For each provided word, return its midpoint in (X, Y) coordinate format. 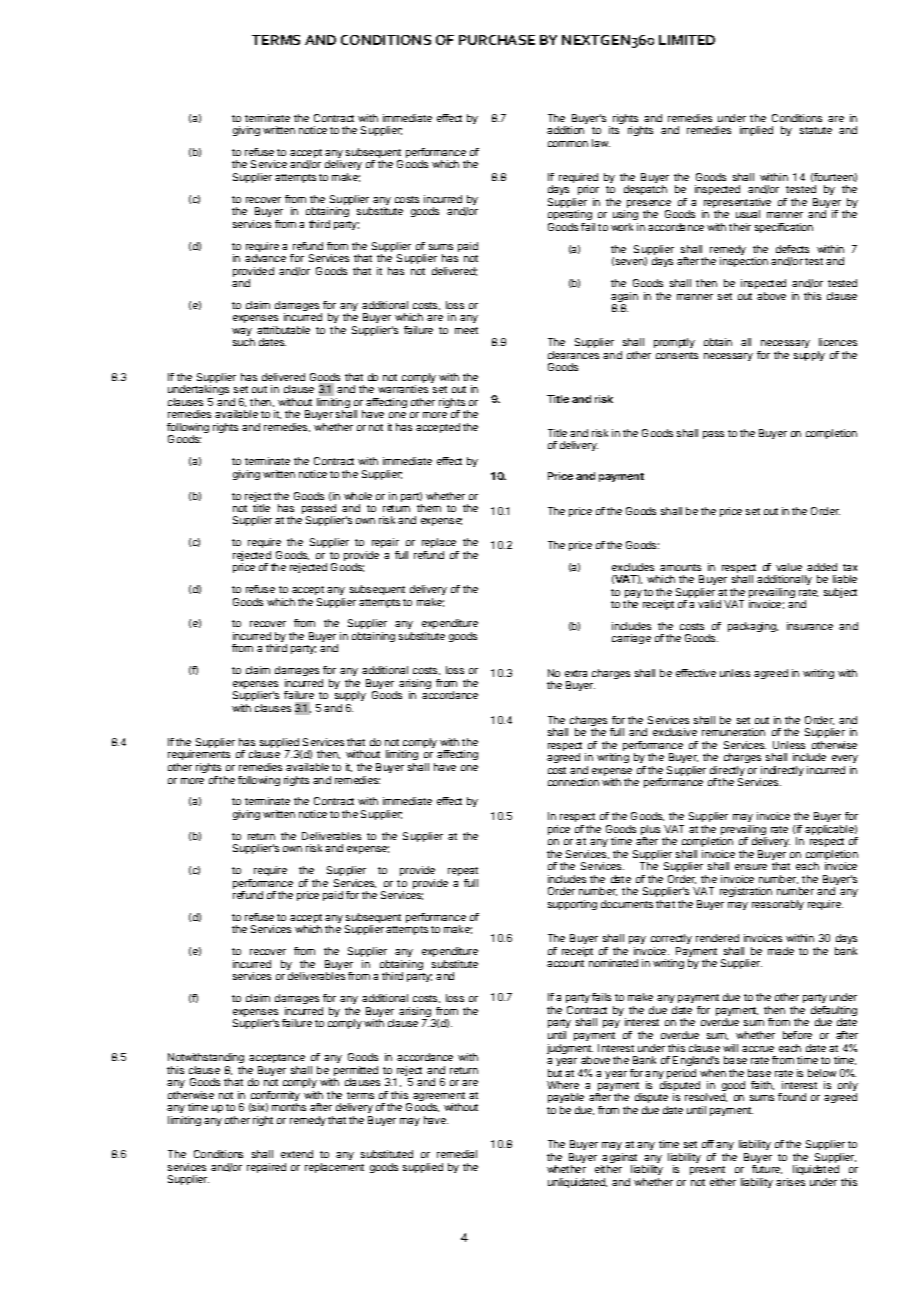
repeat (463, 871)
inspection (744, 262)
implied (756, 131)
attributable (283, 330)
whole (358, 496)
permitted (356, 1072)
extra (576, 673)
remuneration (733, 732)
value (789, 567)
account (565, 963)
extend (297, 1154)
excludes (633, 567)
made (781, 951)
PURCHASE (497, 40)
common (568, 144)
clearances (573, 355)
